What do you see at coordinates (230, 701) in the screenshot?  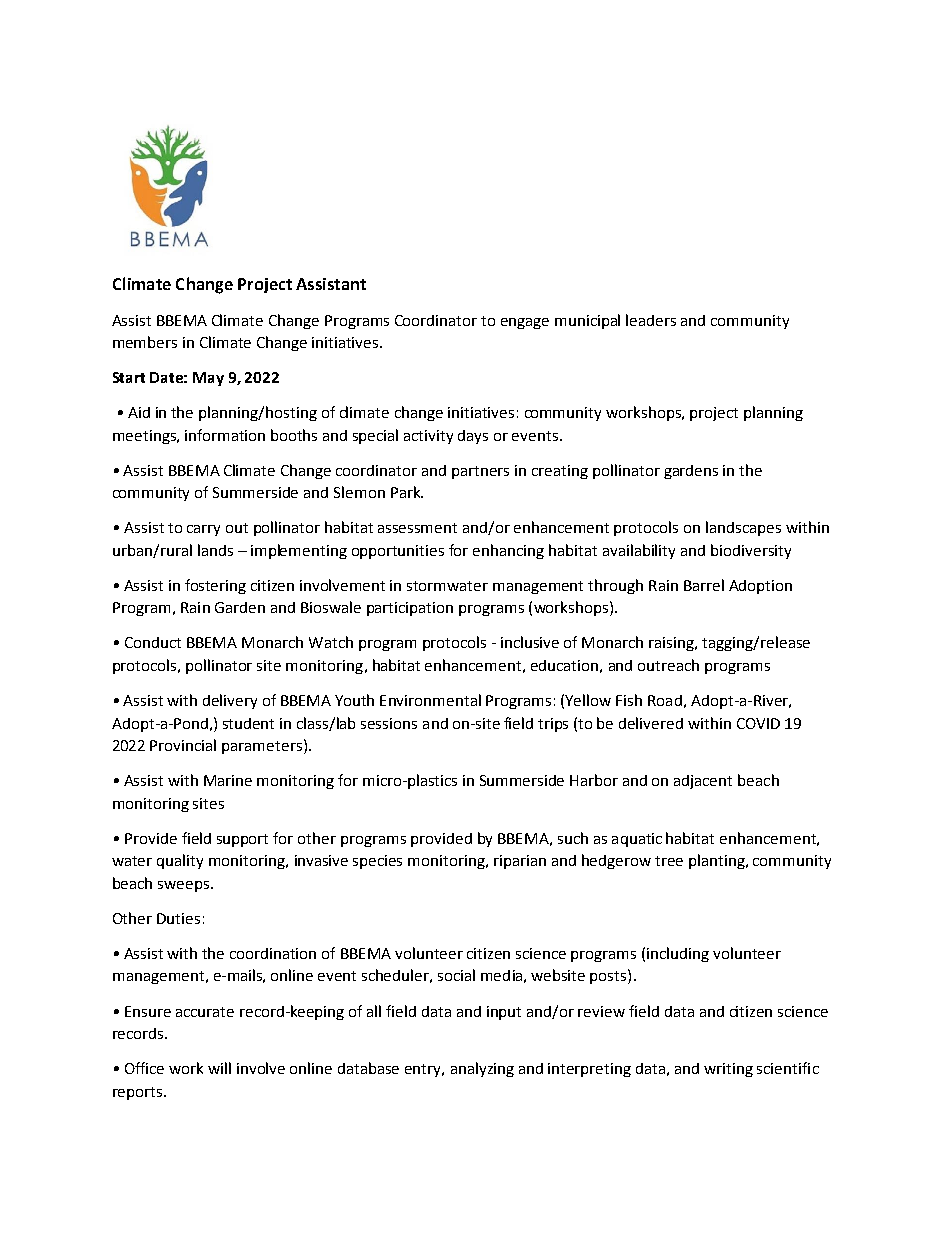 I see `delivery` at bounding box center [230, 701].
